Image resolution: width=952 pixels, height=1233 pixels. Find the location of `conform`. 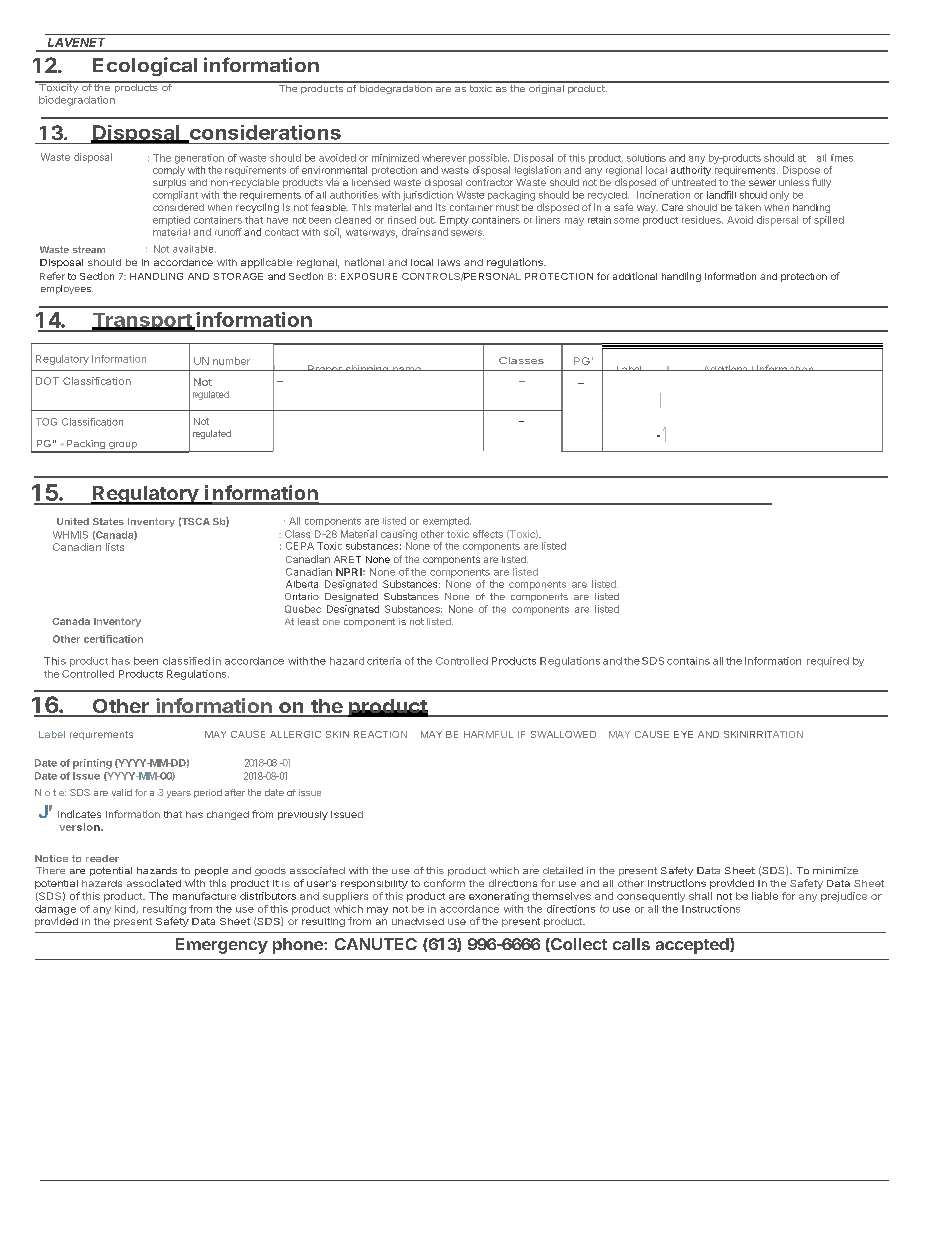

conform is located at coordinates (444, 883).
